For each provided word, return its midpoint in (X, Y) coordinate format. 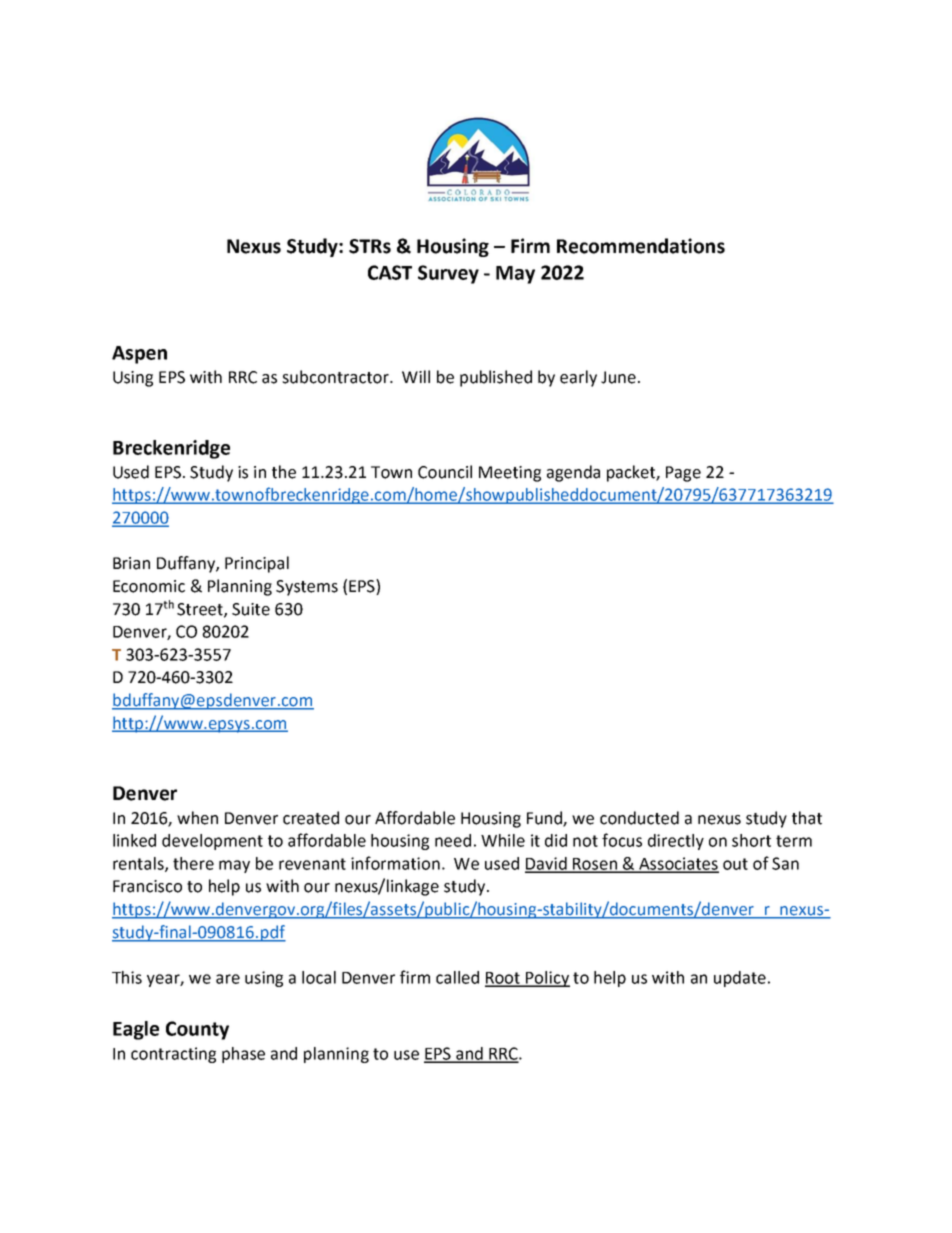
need (453, 840)
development (212, 842)
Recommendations (641, 246)
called (457, 977)
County (197, 1030)
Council (445, 472)
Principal (257, 564)
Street (201, 610)
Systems (307, 588)
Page (683, 474)
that (807, 818)
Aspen (139, 355)
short (751, 840)
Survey (448, 274)
